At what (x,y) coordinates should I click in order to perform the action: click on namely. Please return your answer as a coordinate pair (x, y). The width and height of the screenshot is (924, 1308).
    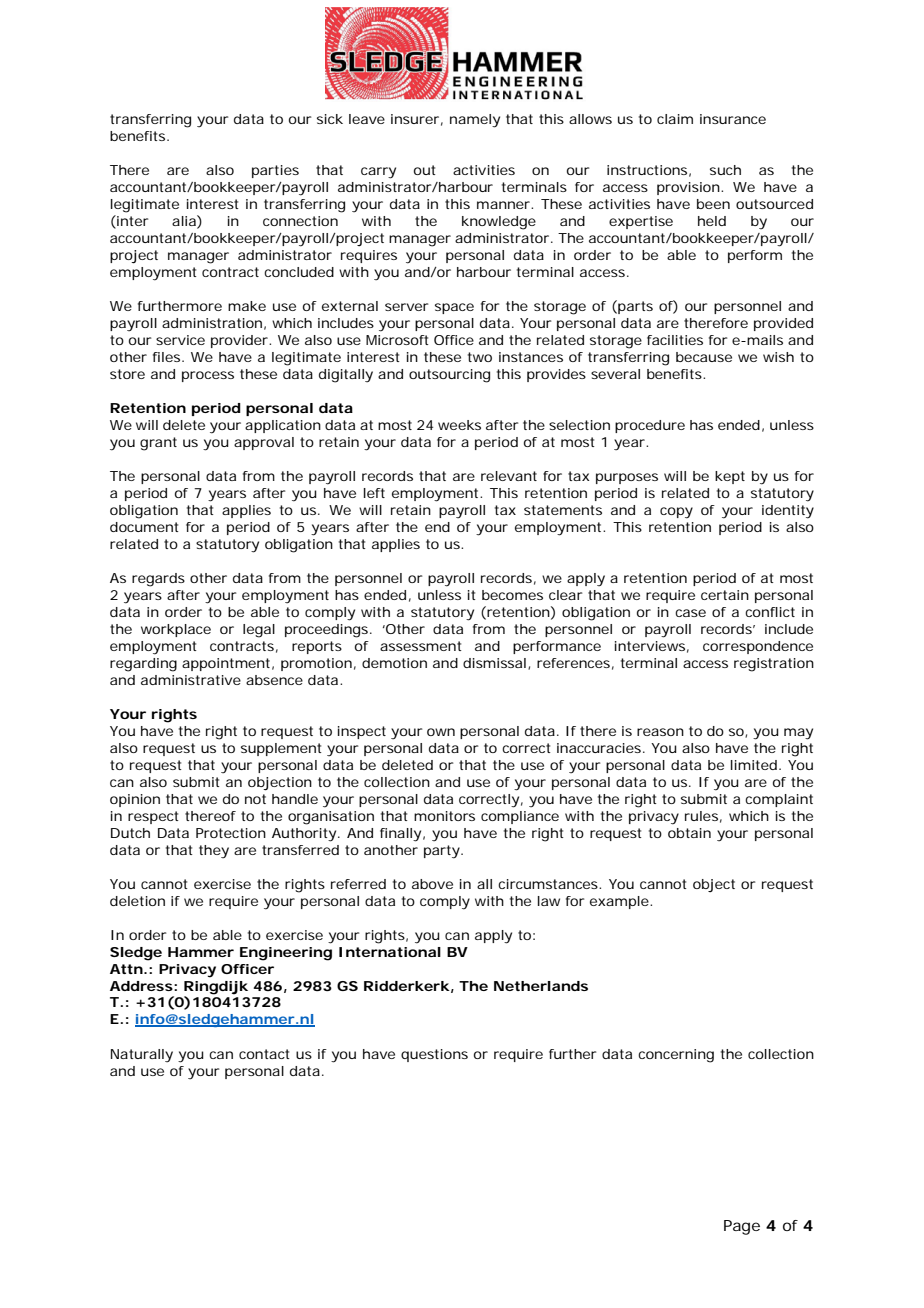
    Looking at the image, I should click on (475, 121).
